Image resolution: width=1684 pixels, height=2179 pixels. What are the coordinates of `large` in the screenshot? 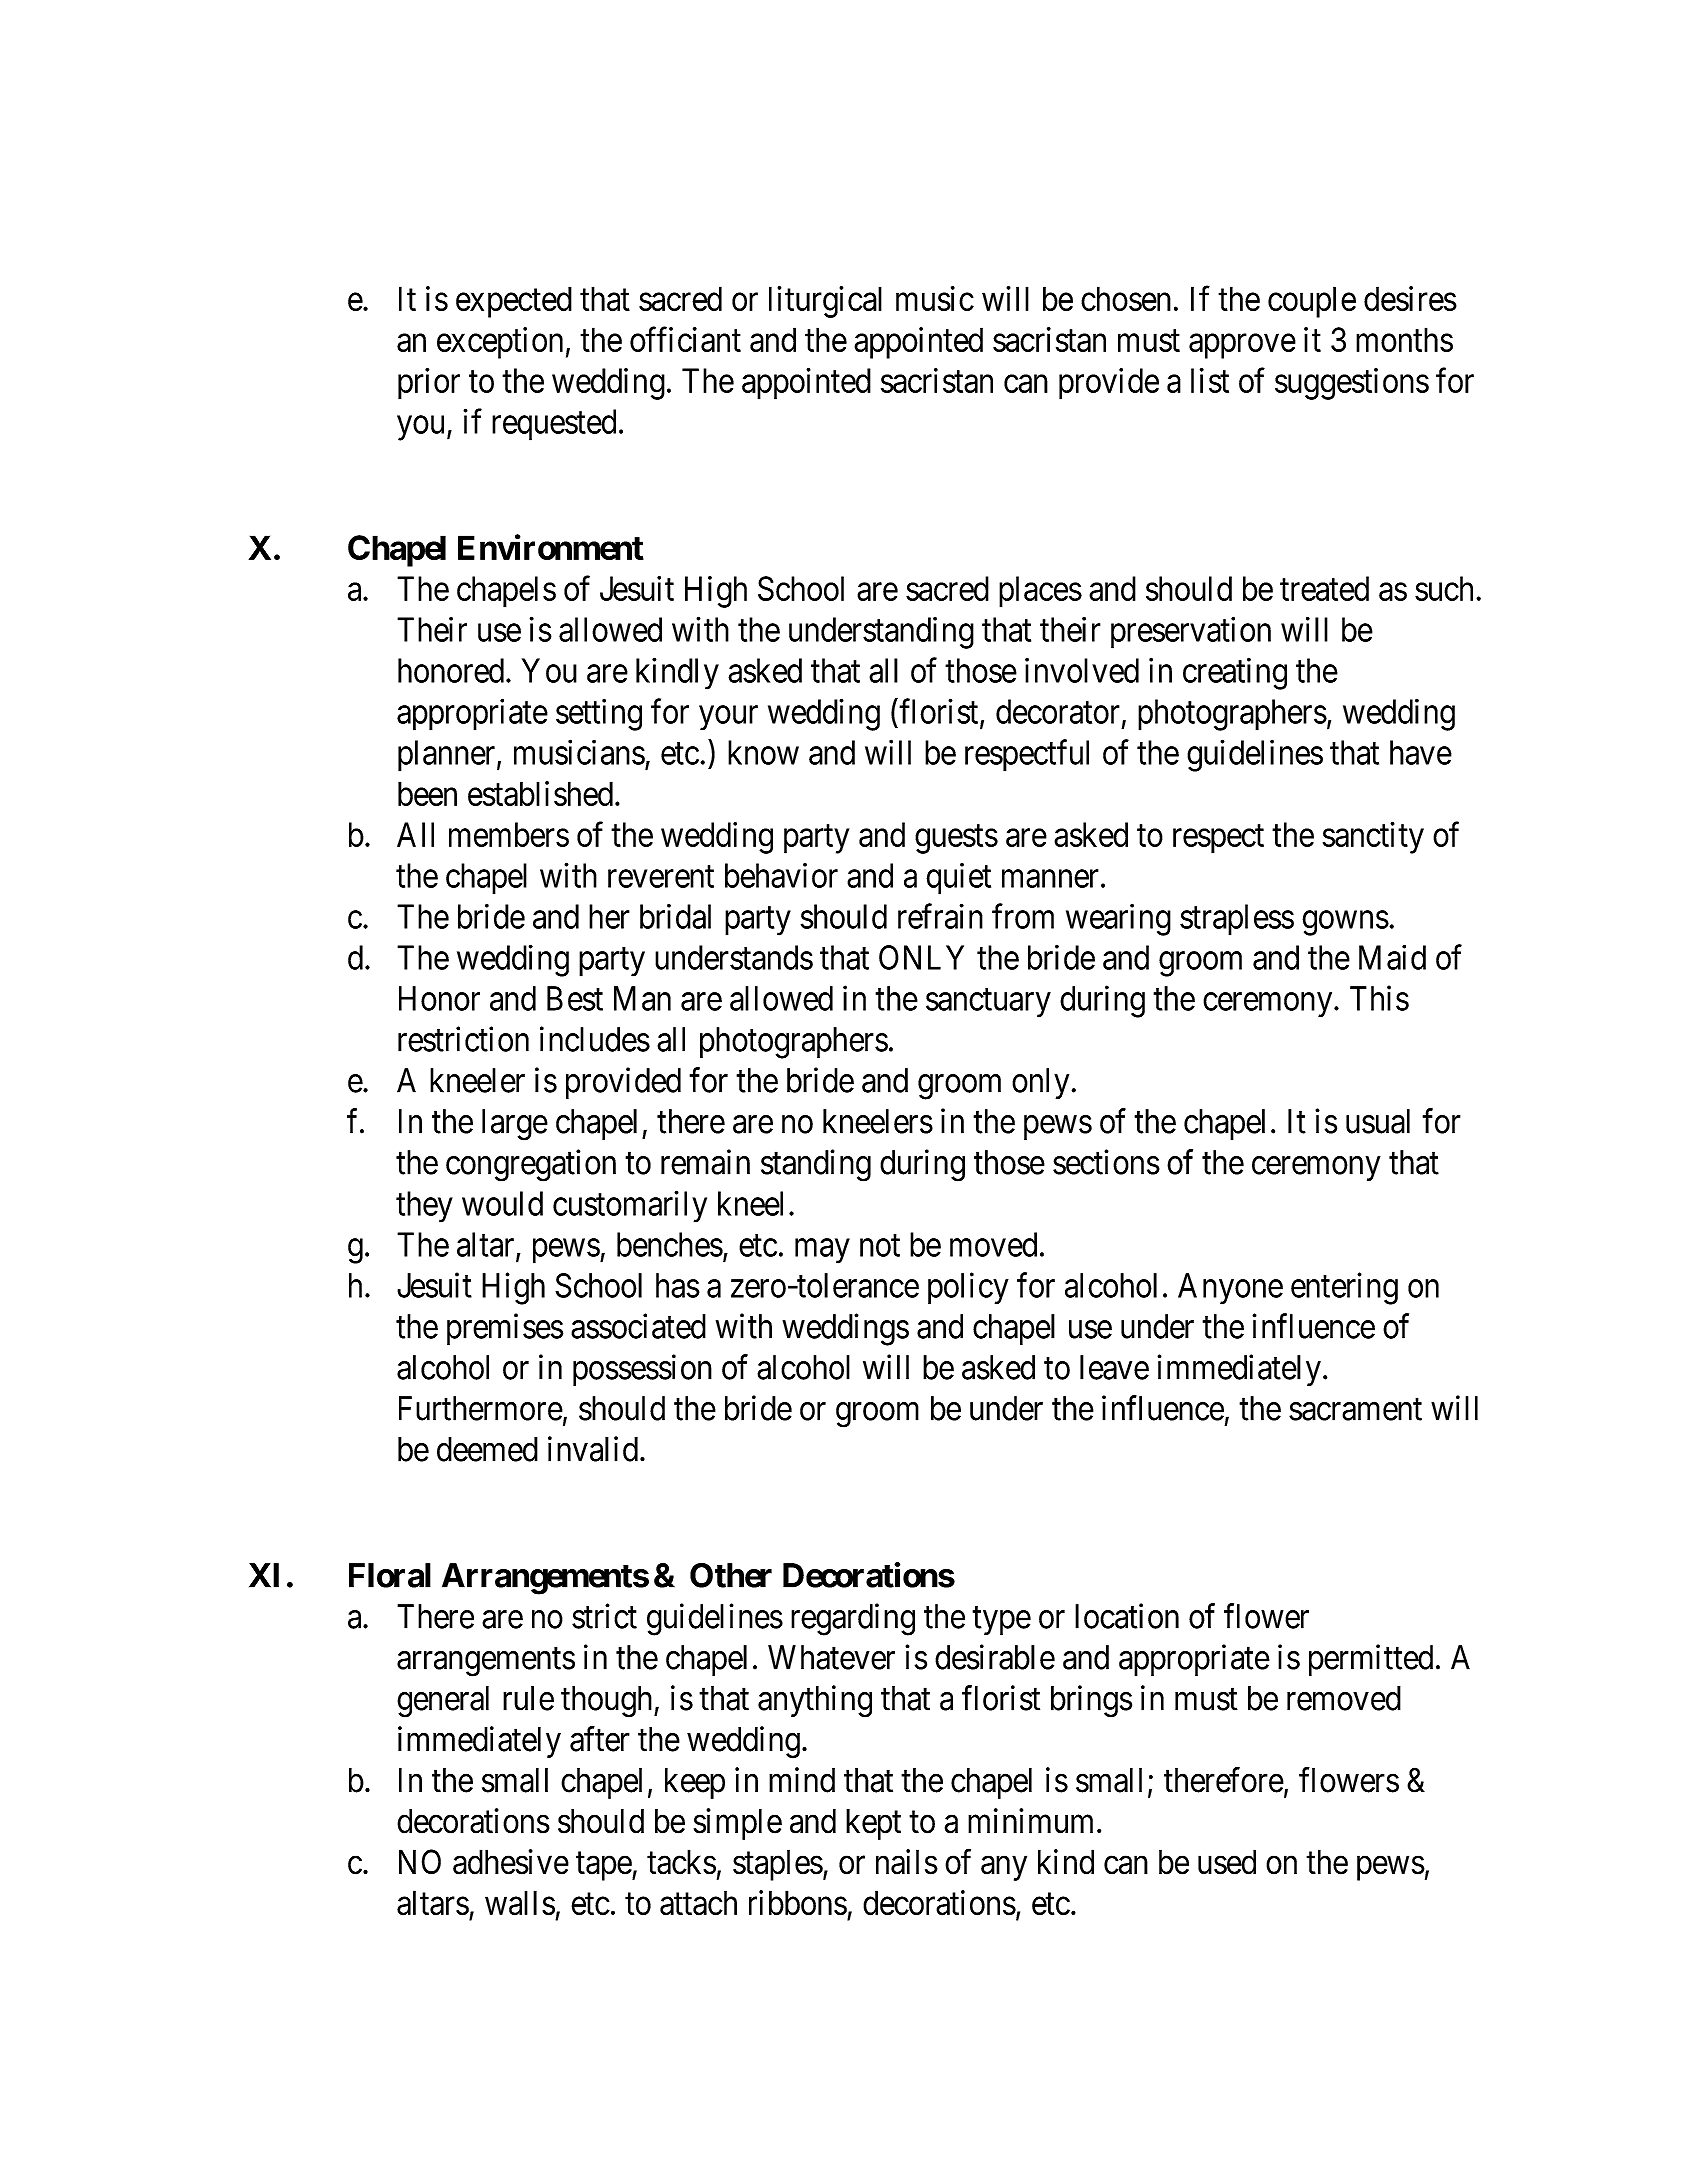 It's located at (515, 1125).
